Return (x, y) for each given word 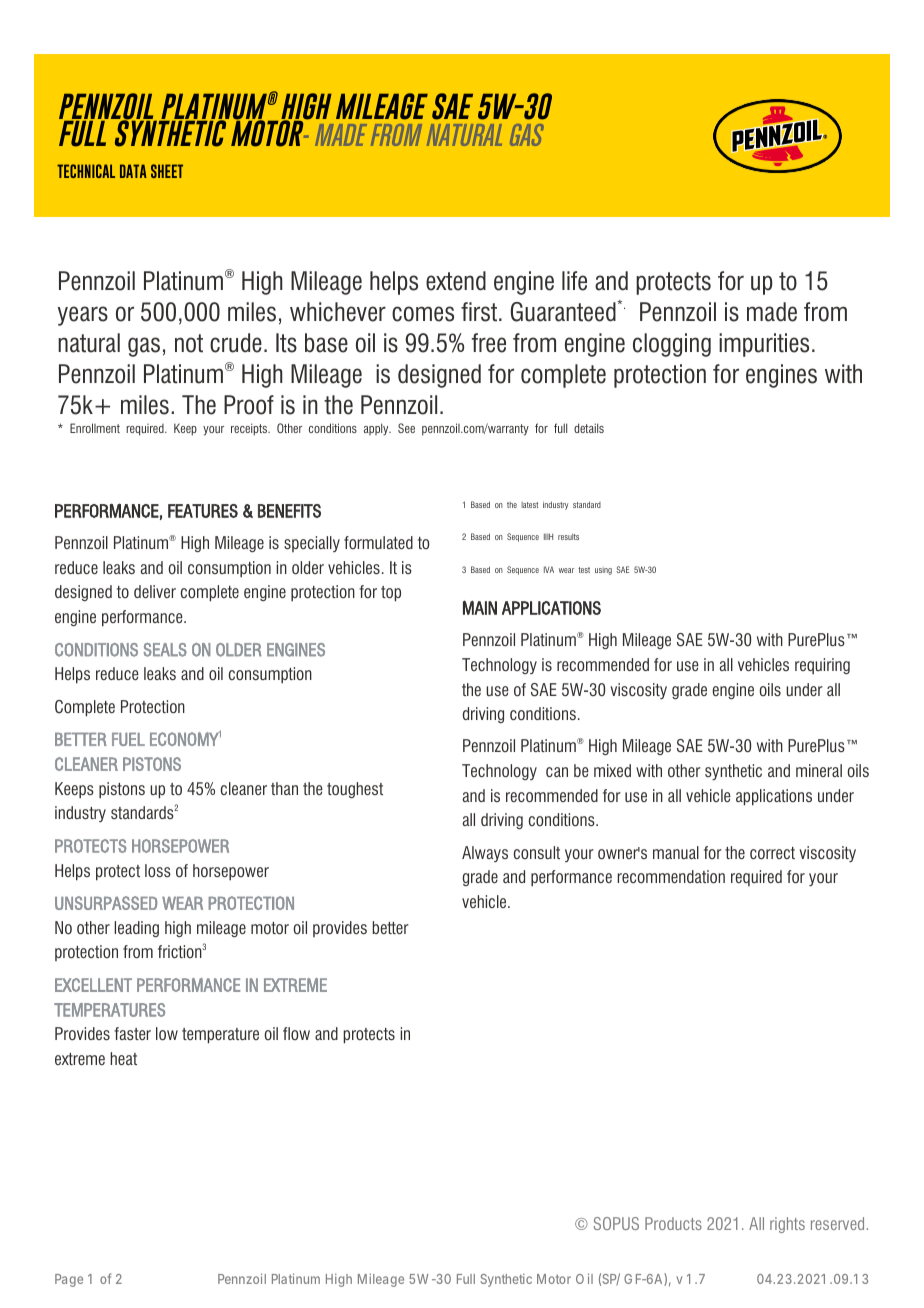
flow (296, 1033)
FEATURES (203, 511)
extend (456, 281)
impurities (764, 345)
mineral (819, 770)
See (406, 428)
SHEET (167, 171)
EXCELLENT (93, 985)
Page (69, 1280)
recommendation (671, 876)
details (589, 428)
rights (787, 1225)
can (557, 772)
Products (673, 1223)
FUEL (128, 739)
